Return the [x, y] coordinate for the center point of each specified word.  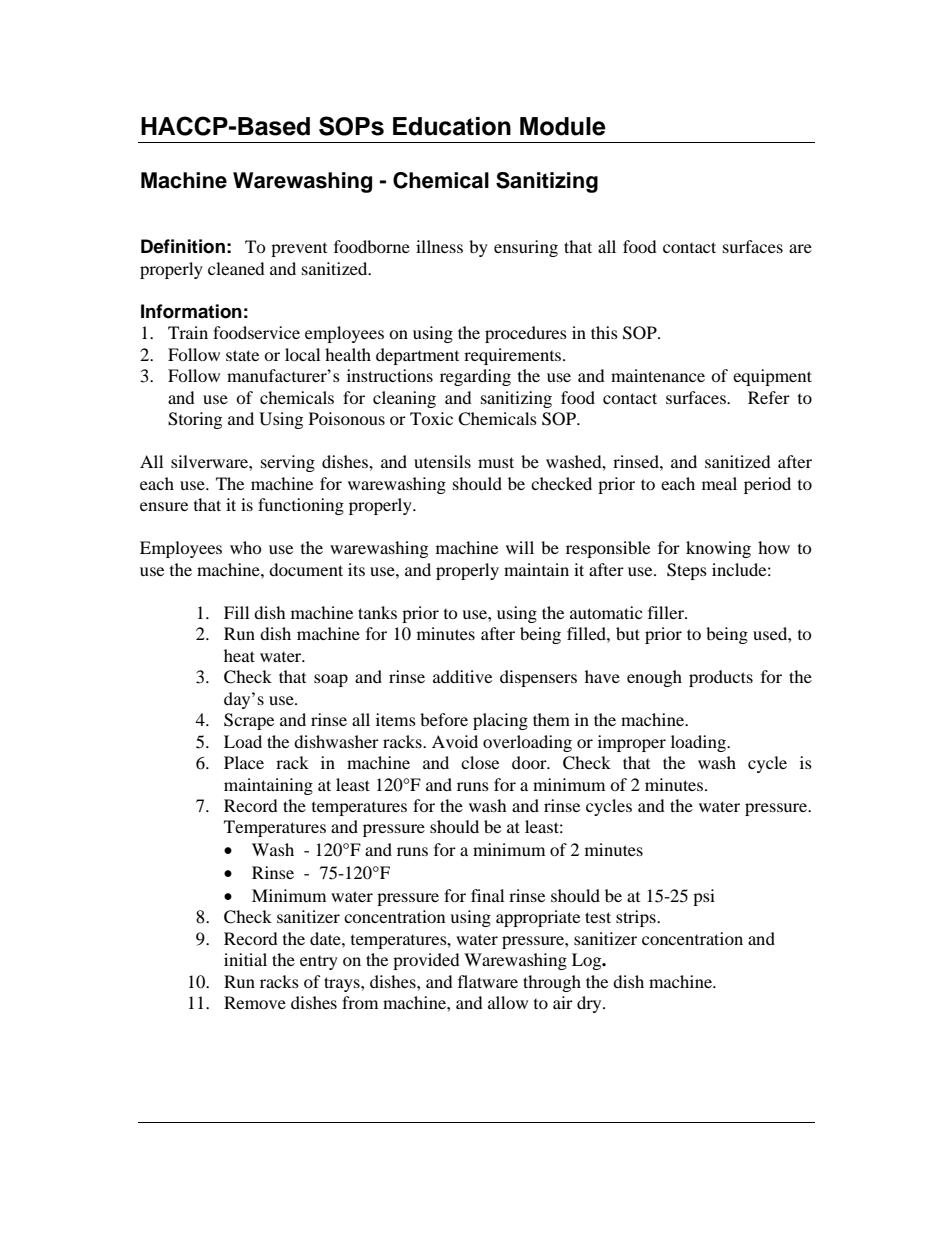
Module [563, 126]
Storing [195, 420]
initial [245, 959]
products [721, 678]
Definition [183, 246]
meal [719, 483]
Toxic [431, 418]
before [444, 719]
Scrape [249, 721]
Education [452, 126]
